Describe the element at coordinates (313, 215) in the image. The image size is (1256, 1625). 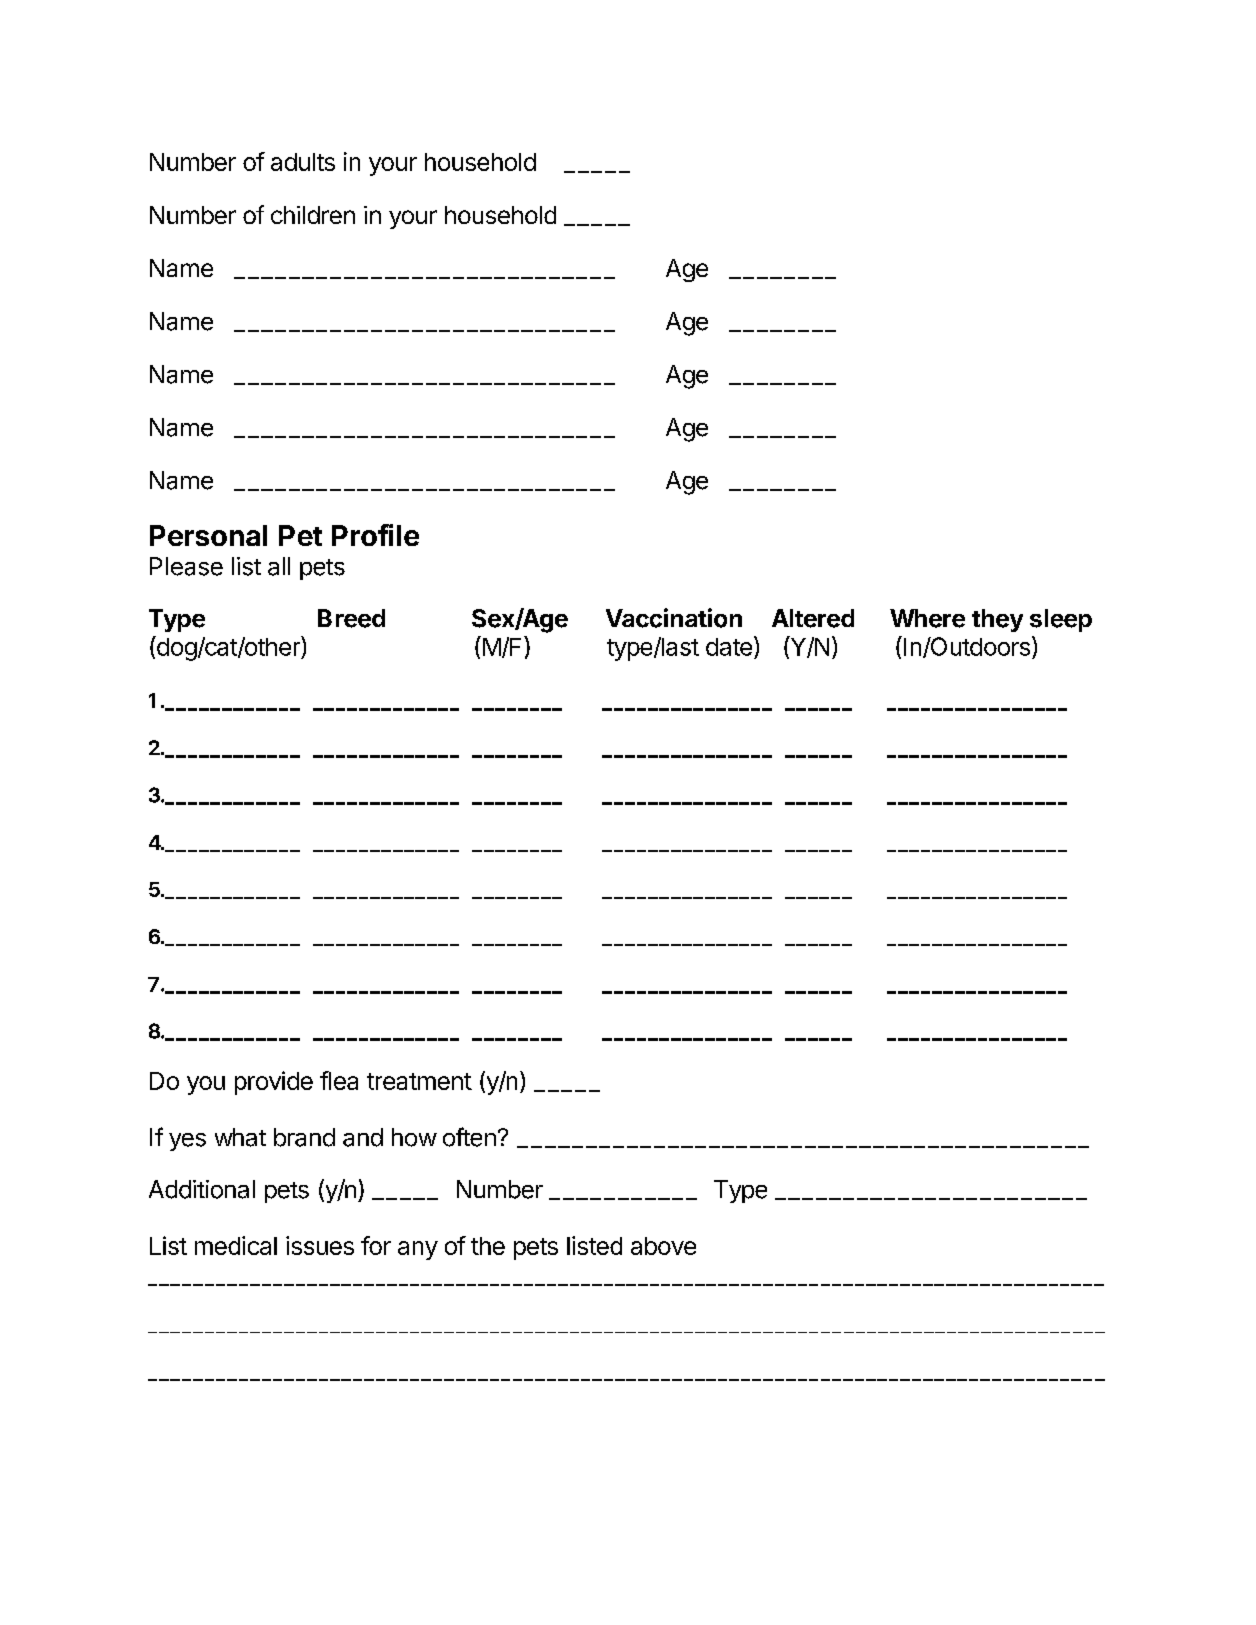
I see `children` at that location.
